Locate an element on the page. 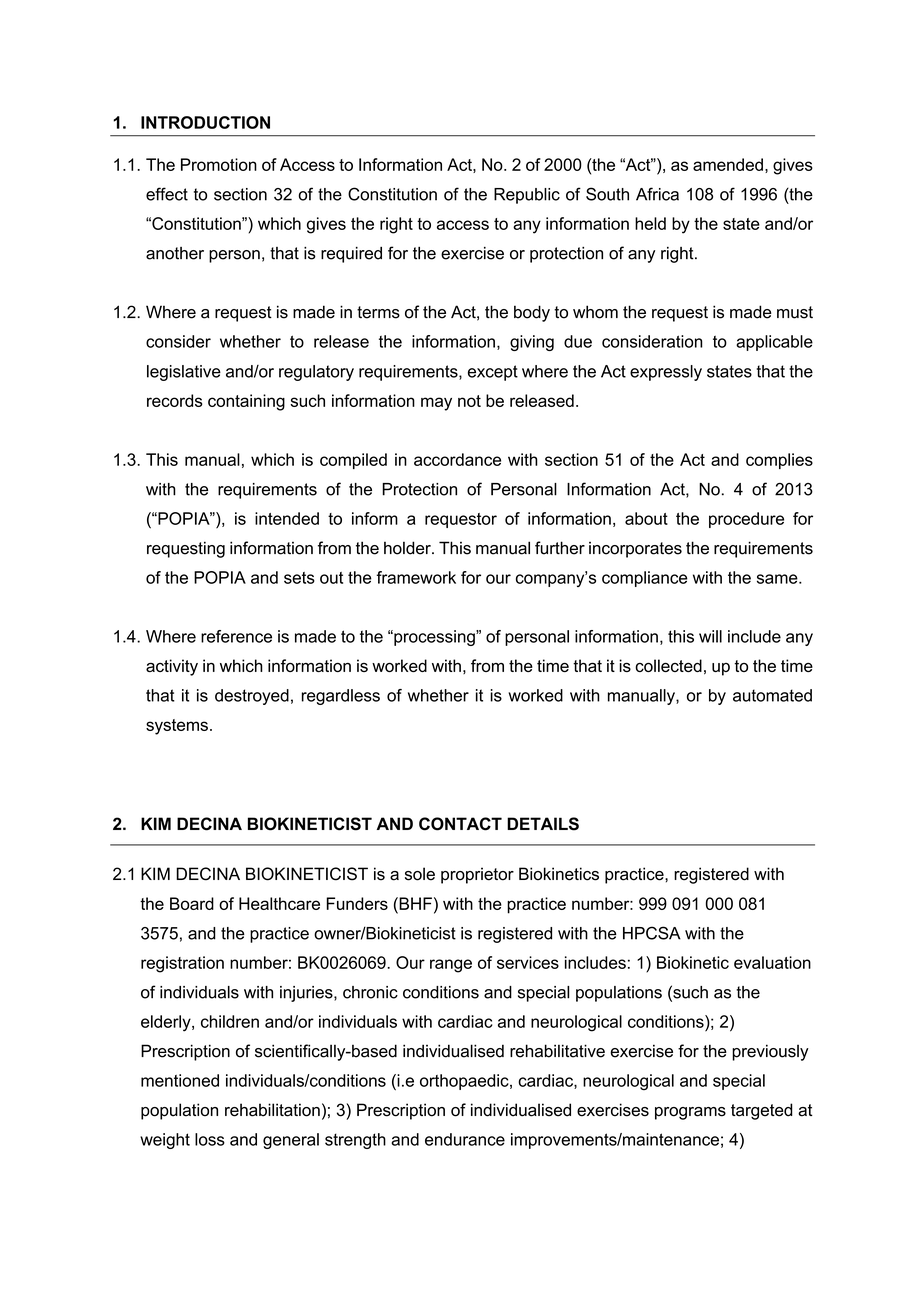  Republic is located at coordinates (527, 196).
